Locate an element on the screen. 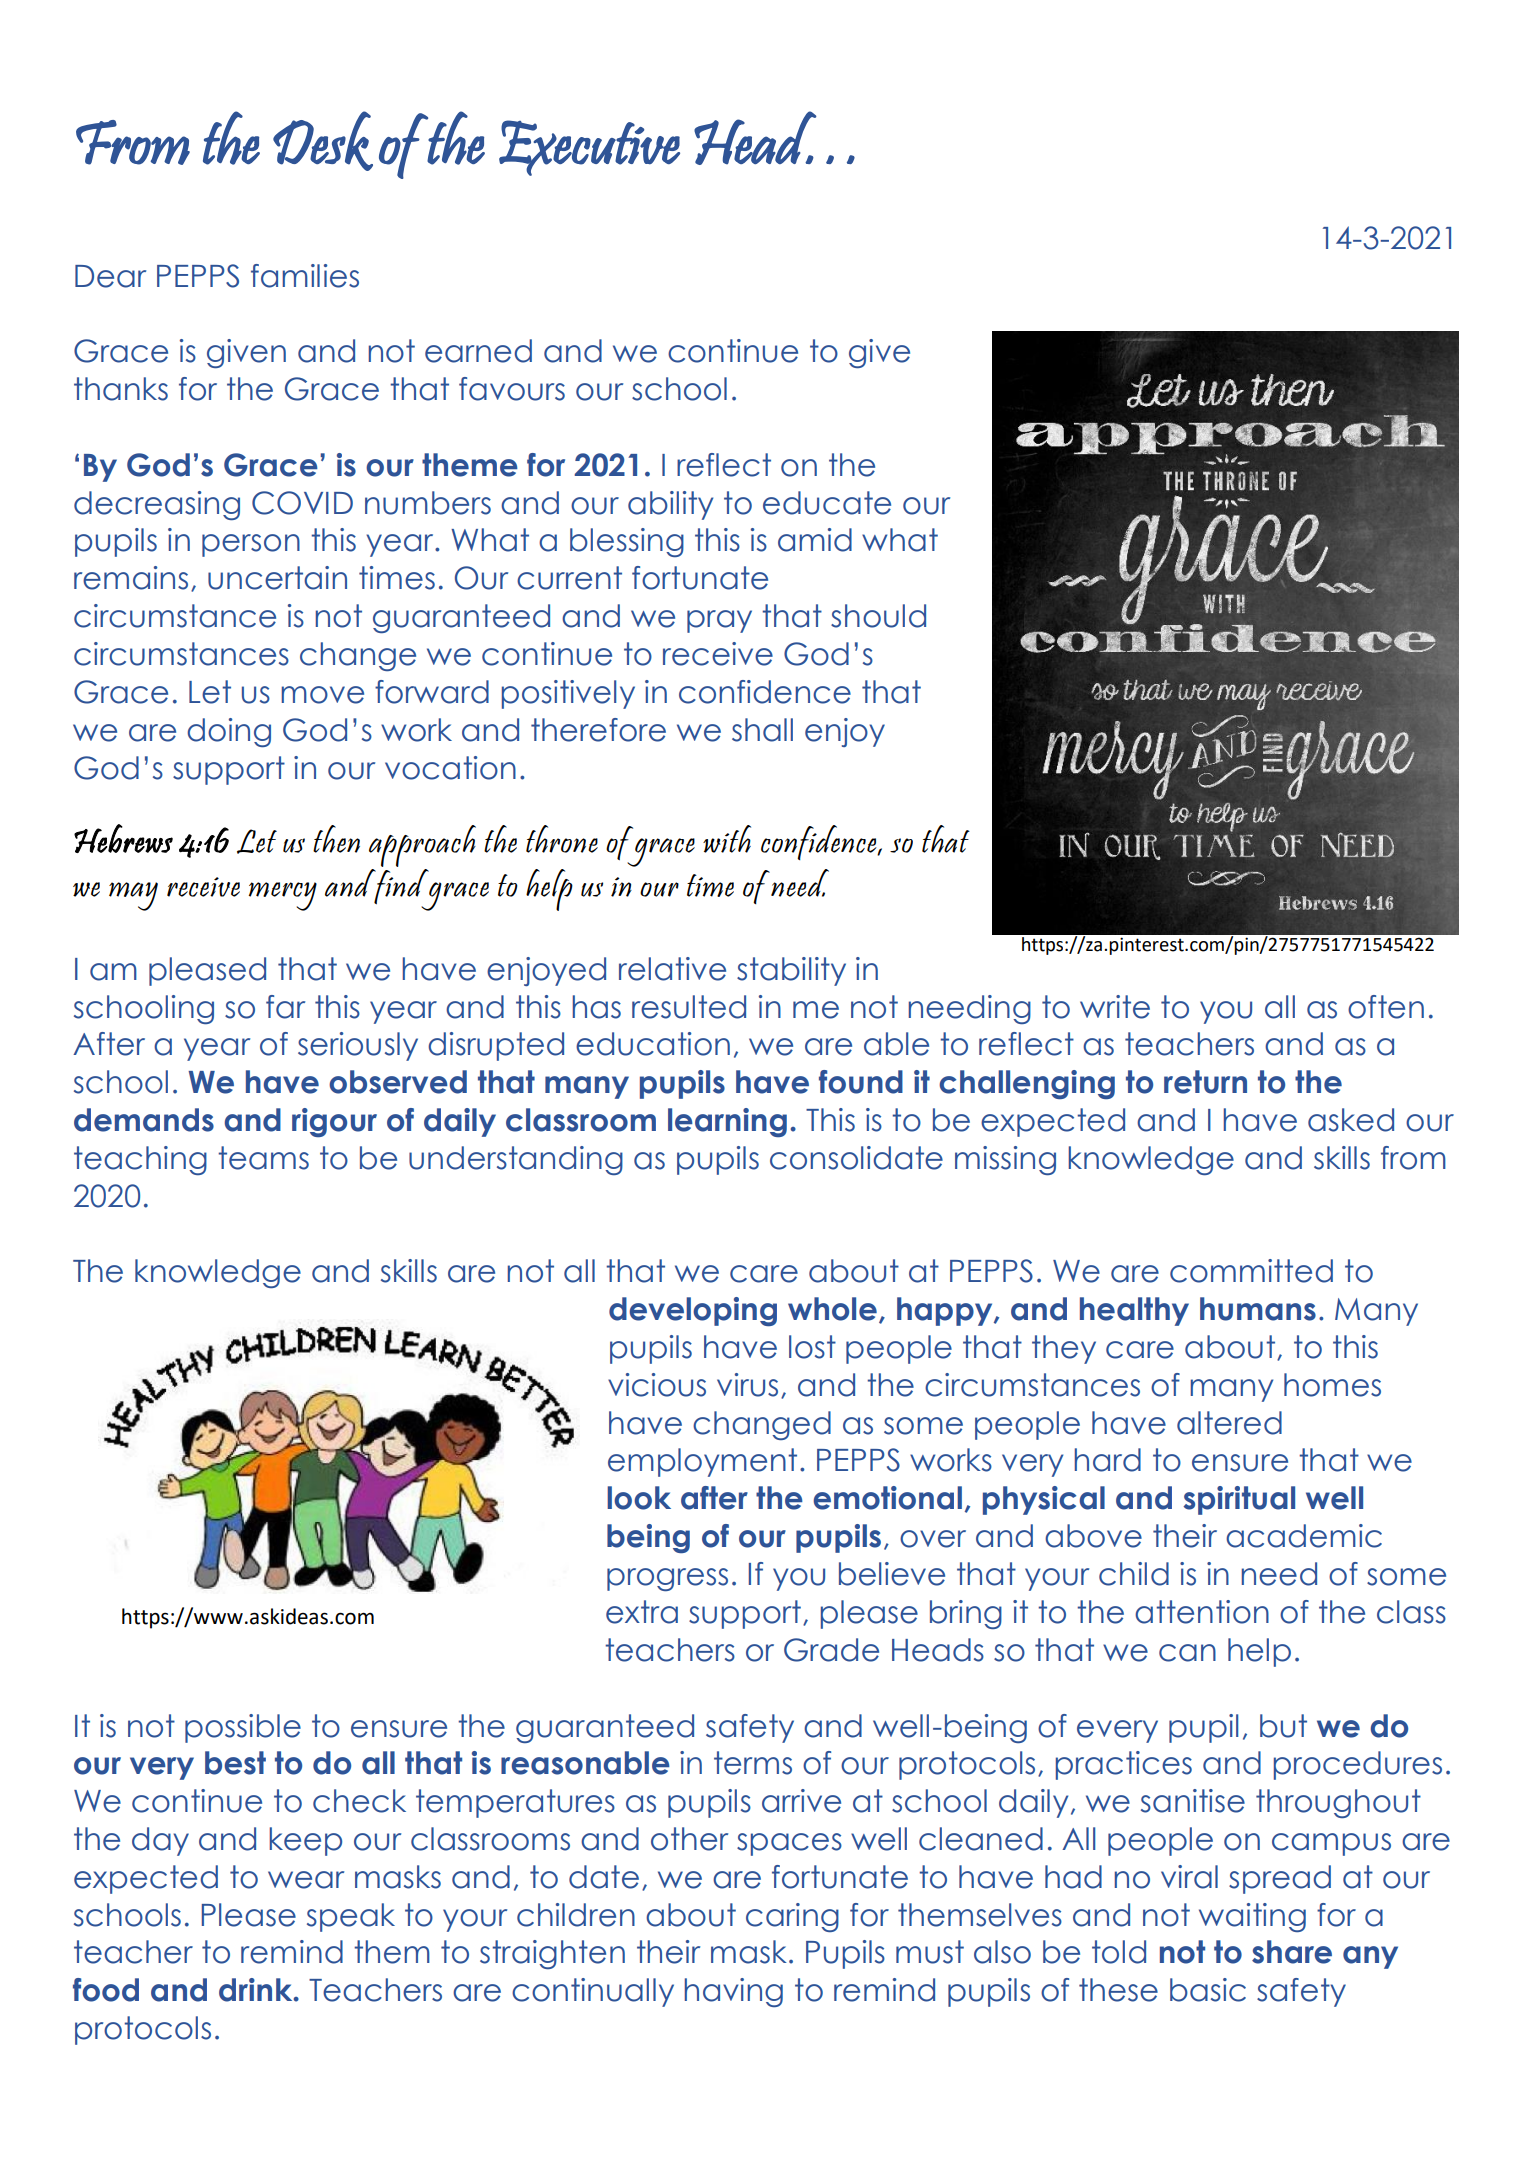 The height and width of the screenshot is (2165, 1531). drink is located at coordinates (257, 1990).
